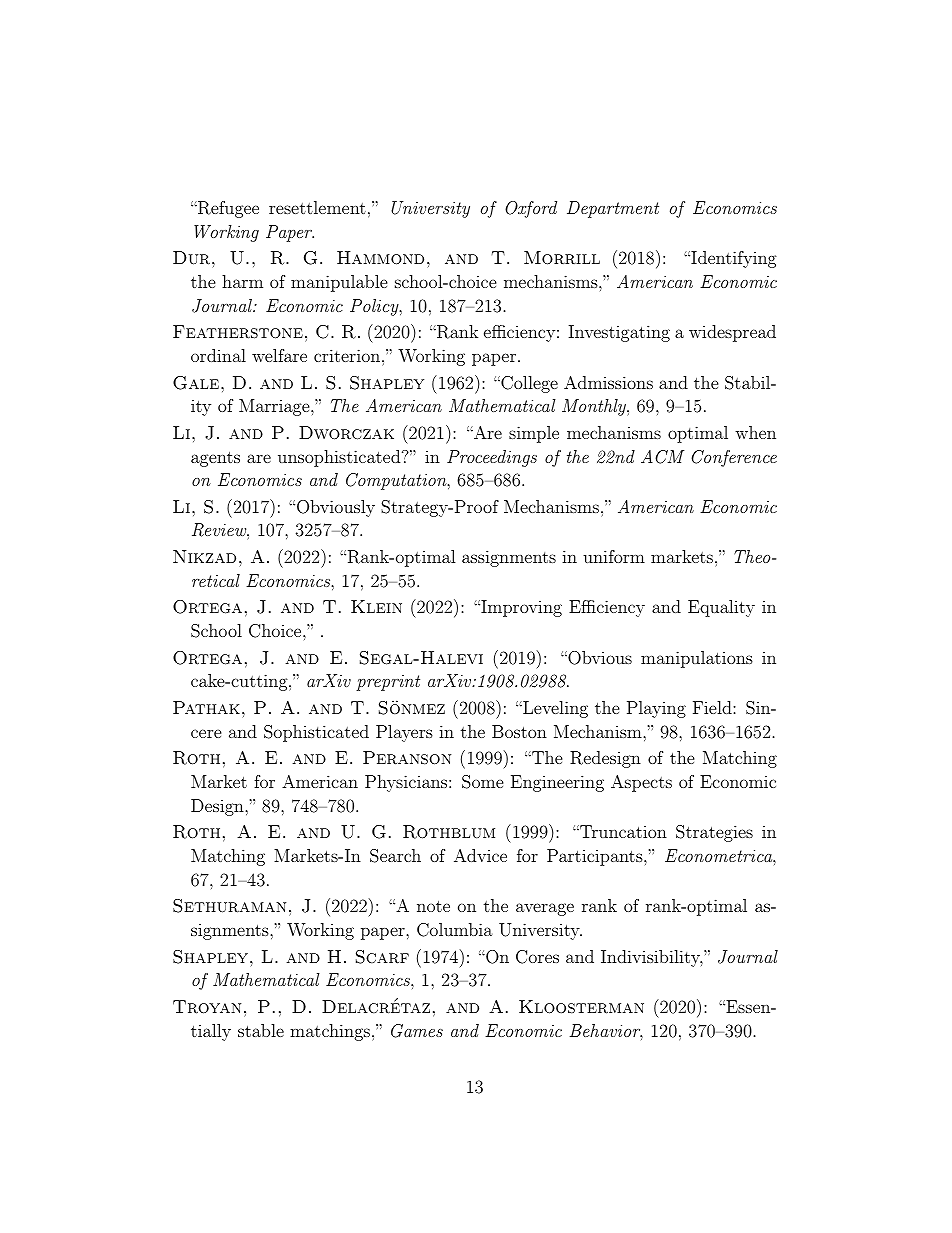 The height and width of the document is (1233, 952). Describe the element at coordinates (714, 833) in the document. I see `Strategies` at that location.
